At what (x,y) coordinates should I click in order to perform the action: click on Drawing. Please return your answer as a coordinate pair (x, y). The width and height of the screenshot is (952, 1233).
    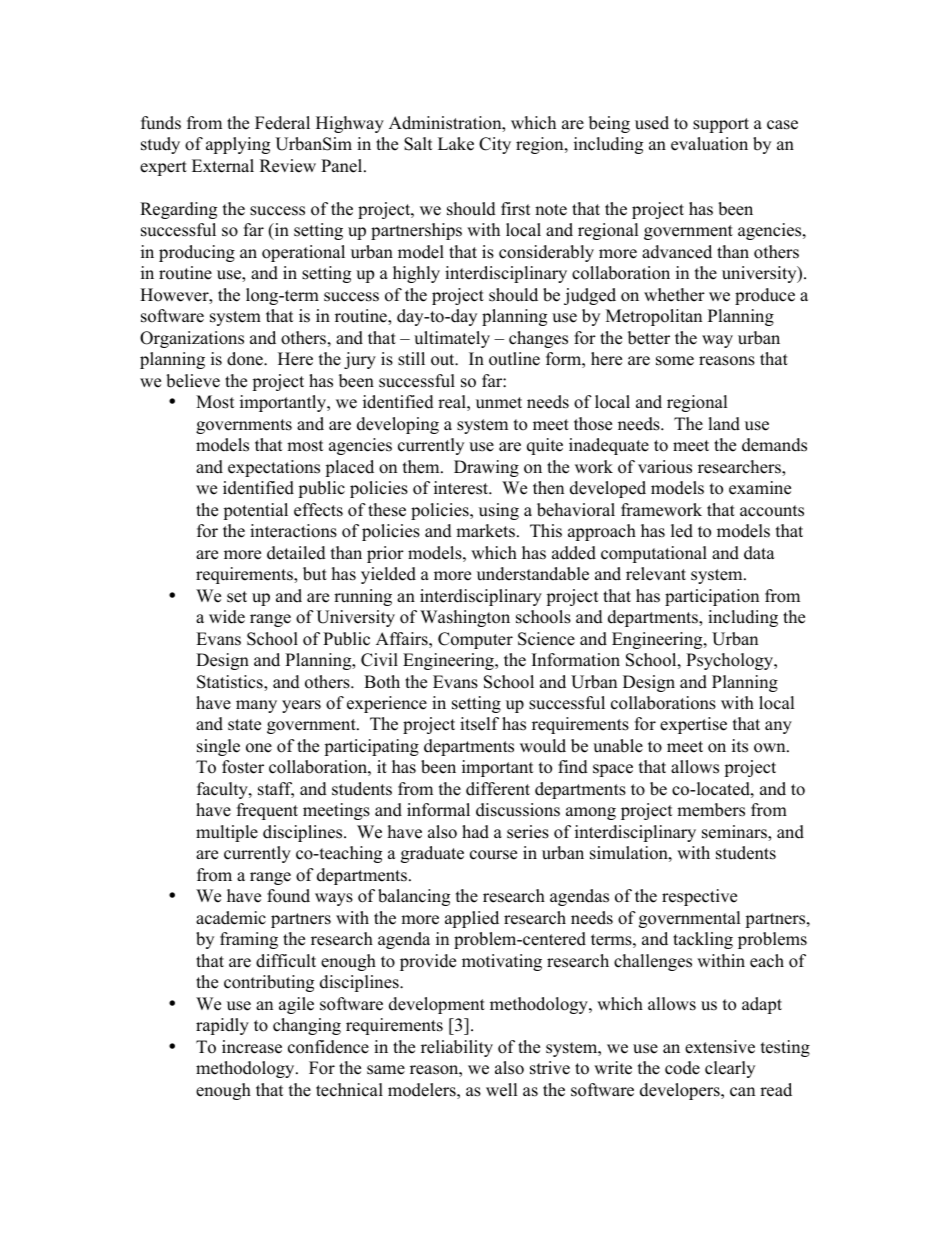
    Looking at the image, I should click on (486, 468).
